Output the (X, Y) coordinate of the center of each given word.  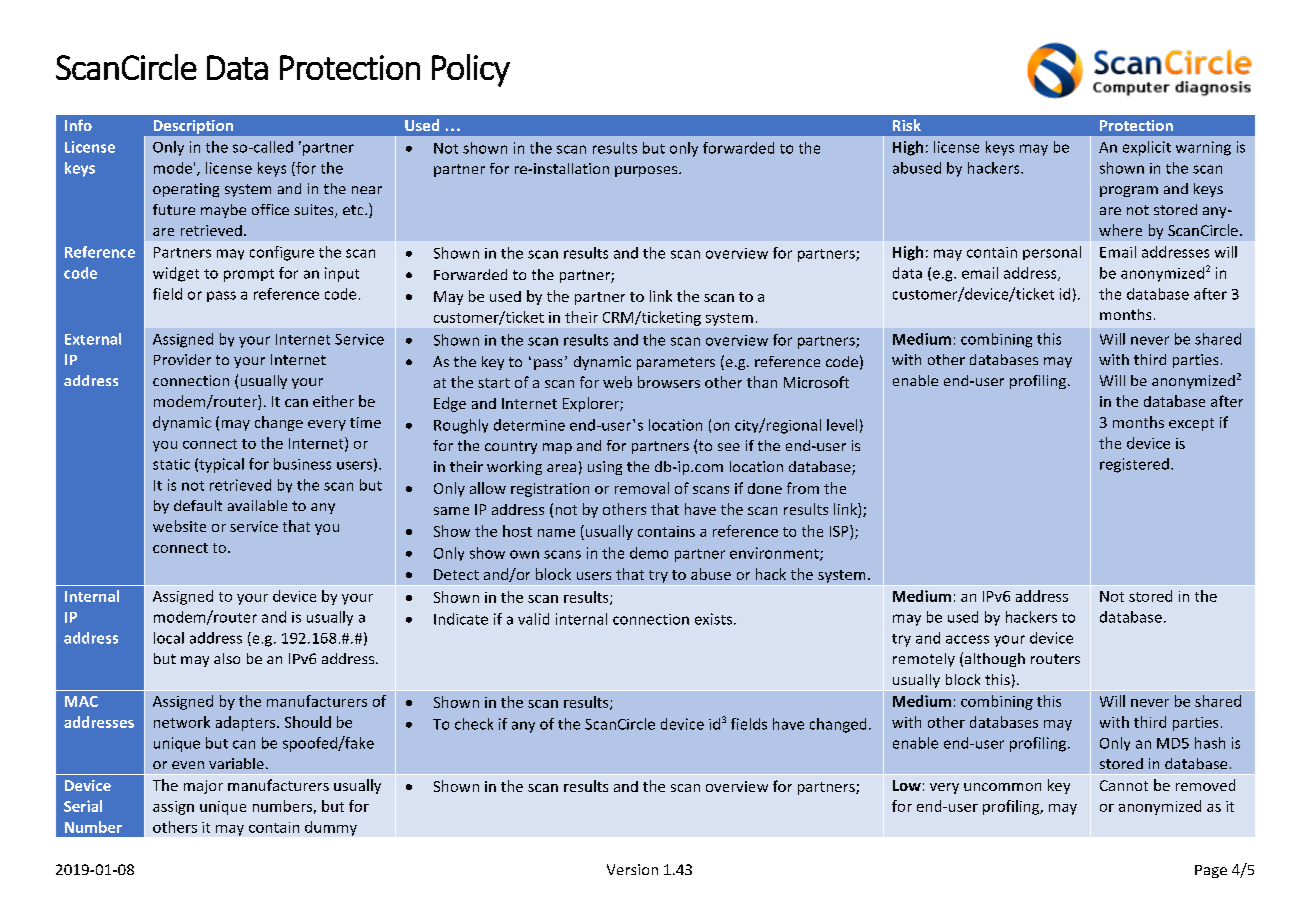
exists (715, 619)
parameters (676, 363)
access (967, 639)
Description (193, 127)
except (1191, 424)
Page (1211, 871)
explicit (1147, 148)
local (169, 638)
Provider (182, 359)
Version (632, 869)
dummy (331, 828)
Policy (471, 70)
